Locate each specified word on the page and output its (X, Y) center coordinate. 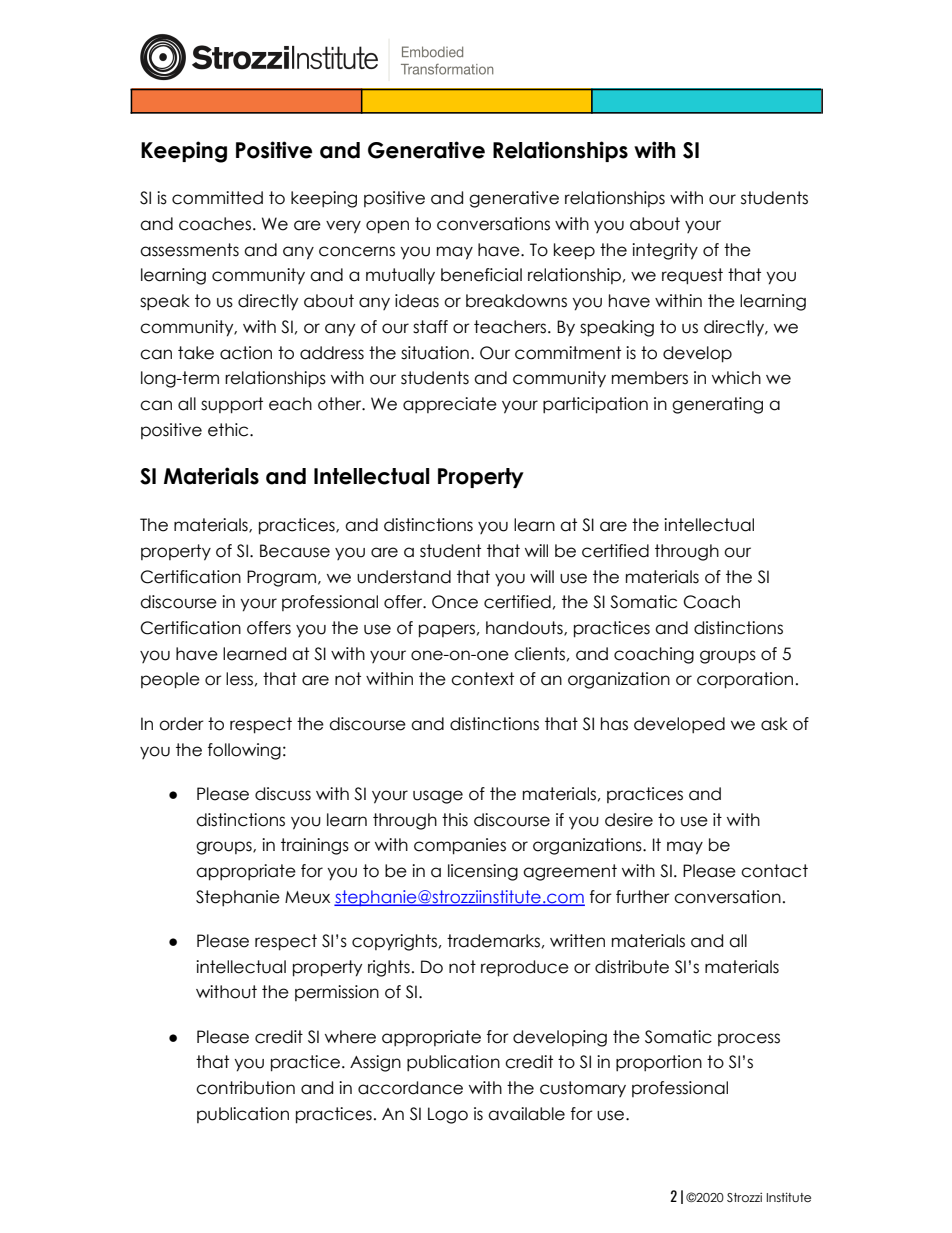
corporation (745, 680)
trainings (315, 846)
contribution (245, 1088)
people (170, 680)
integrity (665, 251)
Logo (448, 1115)
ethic (229, 430)
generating (717, 405)
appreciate (450, 405)
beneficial (481, 275)
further (643, 897)
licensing (483, 872)
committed (217, 198)
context (482, 679)
